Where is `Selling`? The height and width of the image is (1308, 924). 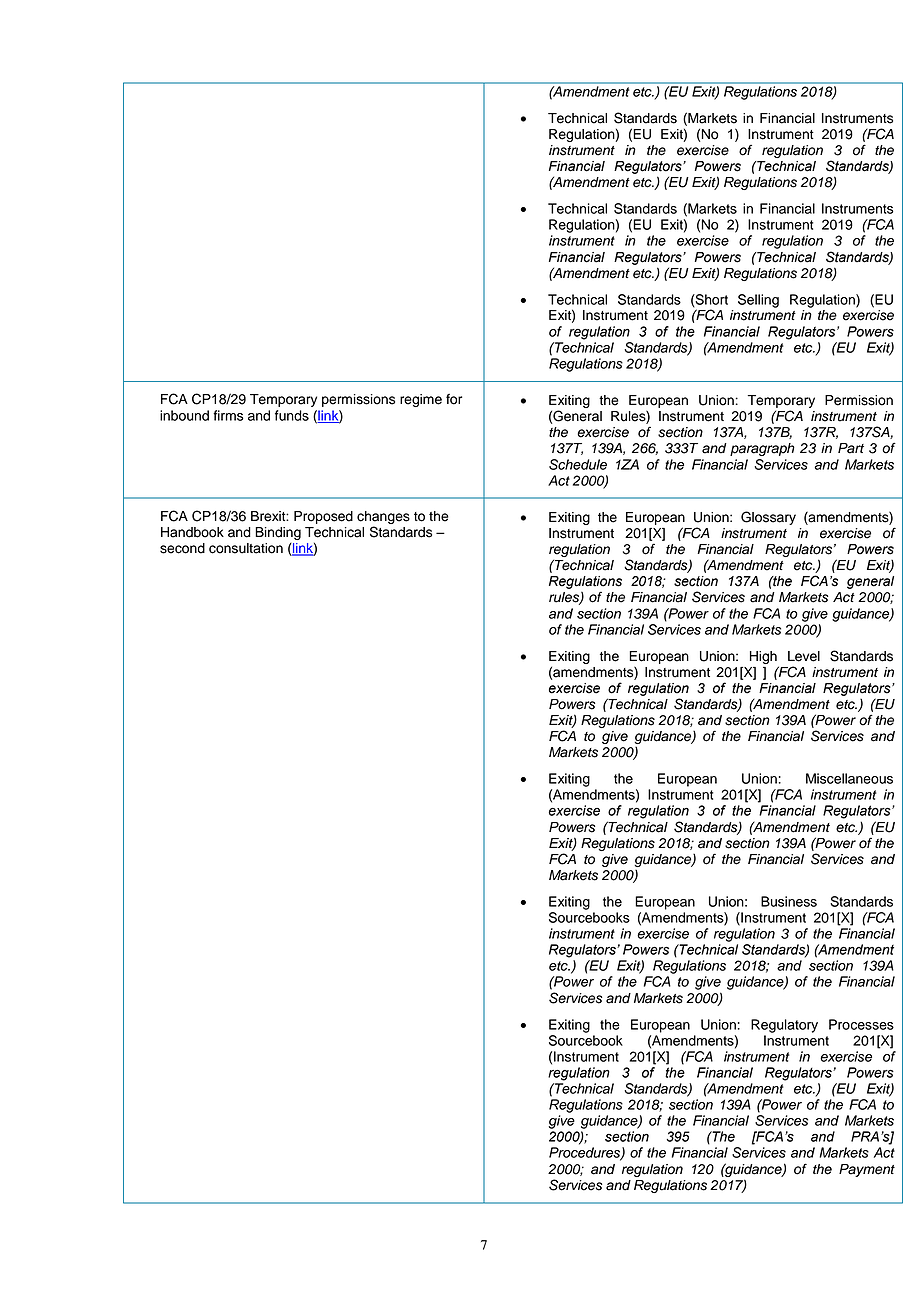 Selling is located at coordinates (758, 301).
